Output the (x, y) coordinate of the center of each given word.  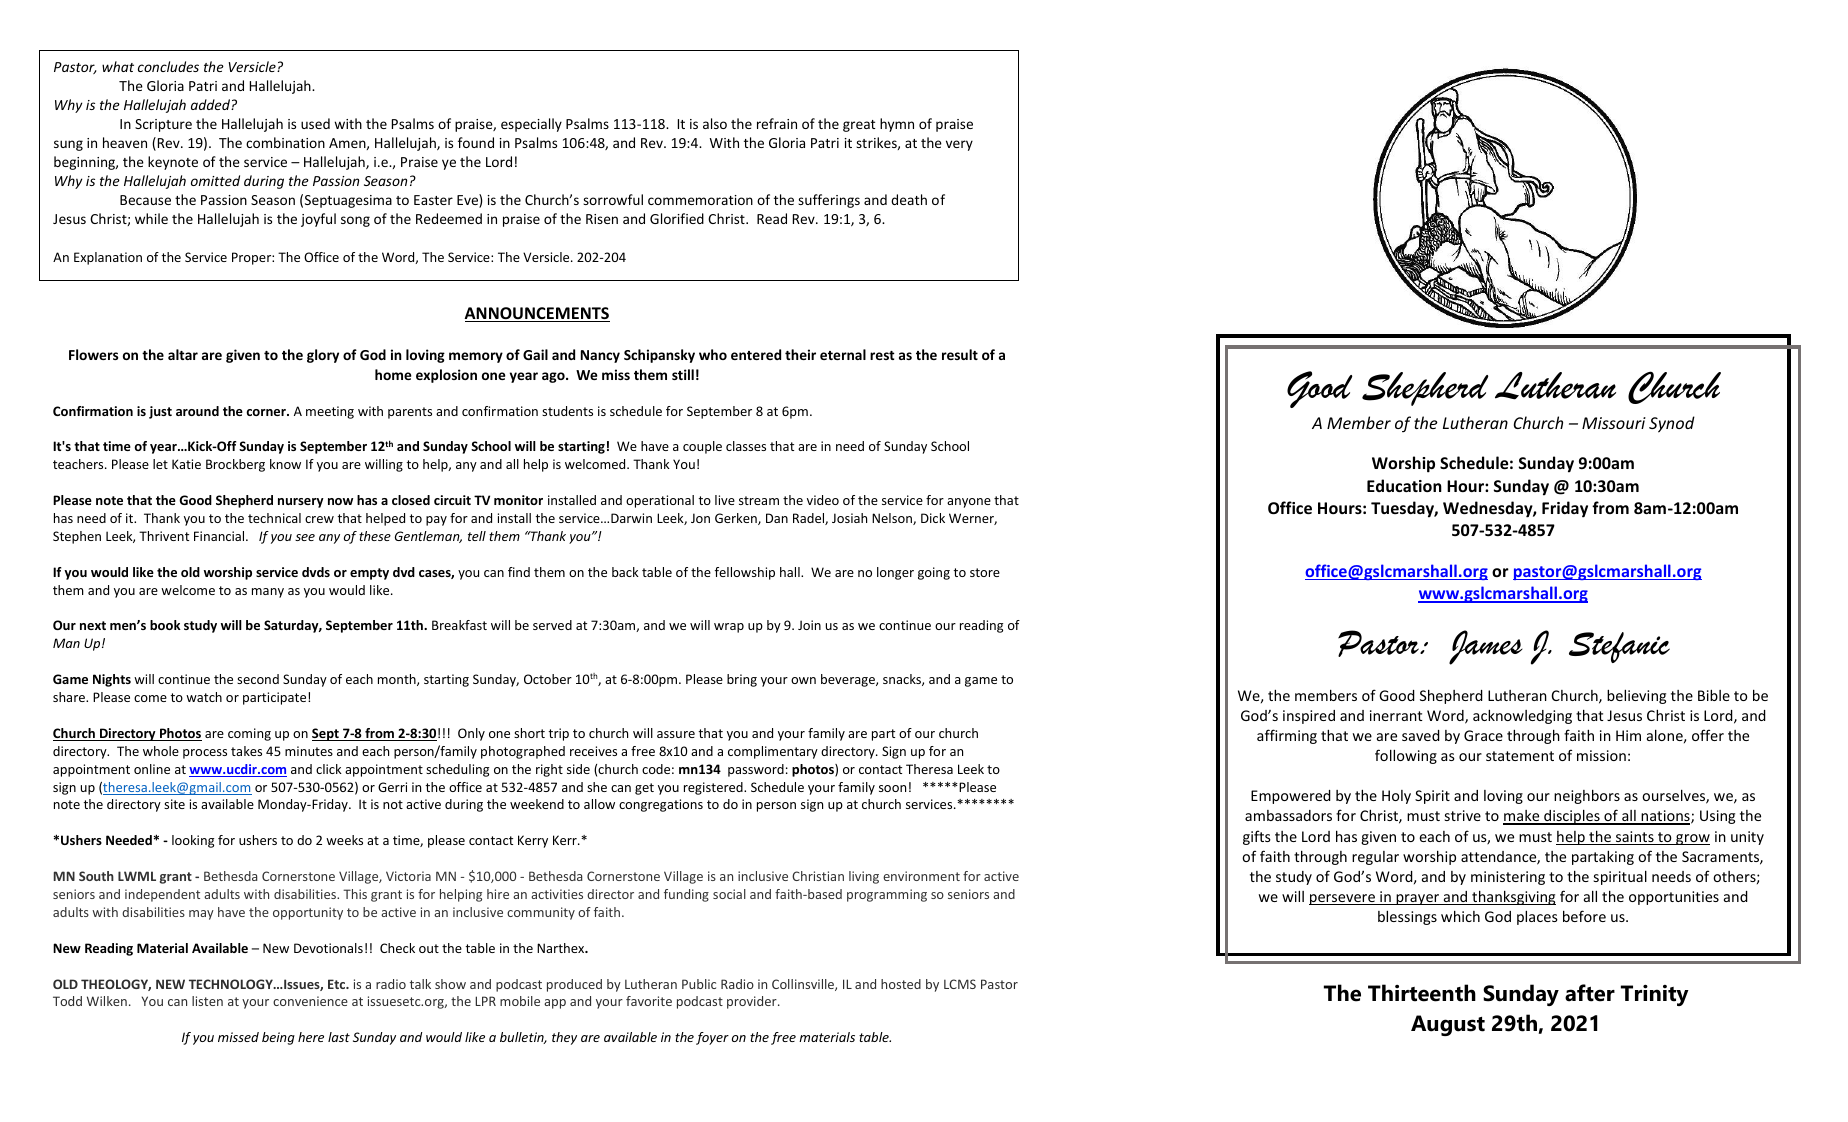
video (823, 500)
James (1486, 647)
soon (892, 788)
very (959, 145)
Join (809, 625)
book (165, 625)
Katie (186, 464)
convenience (310, 1001)
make (1522, 817)
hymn (897, 125)
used (315, 123)
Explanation (108, 258)
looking (193, 841)
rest (882, 355)
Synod (1672, 424)
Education (1404, 485)
